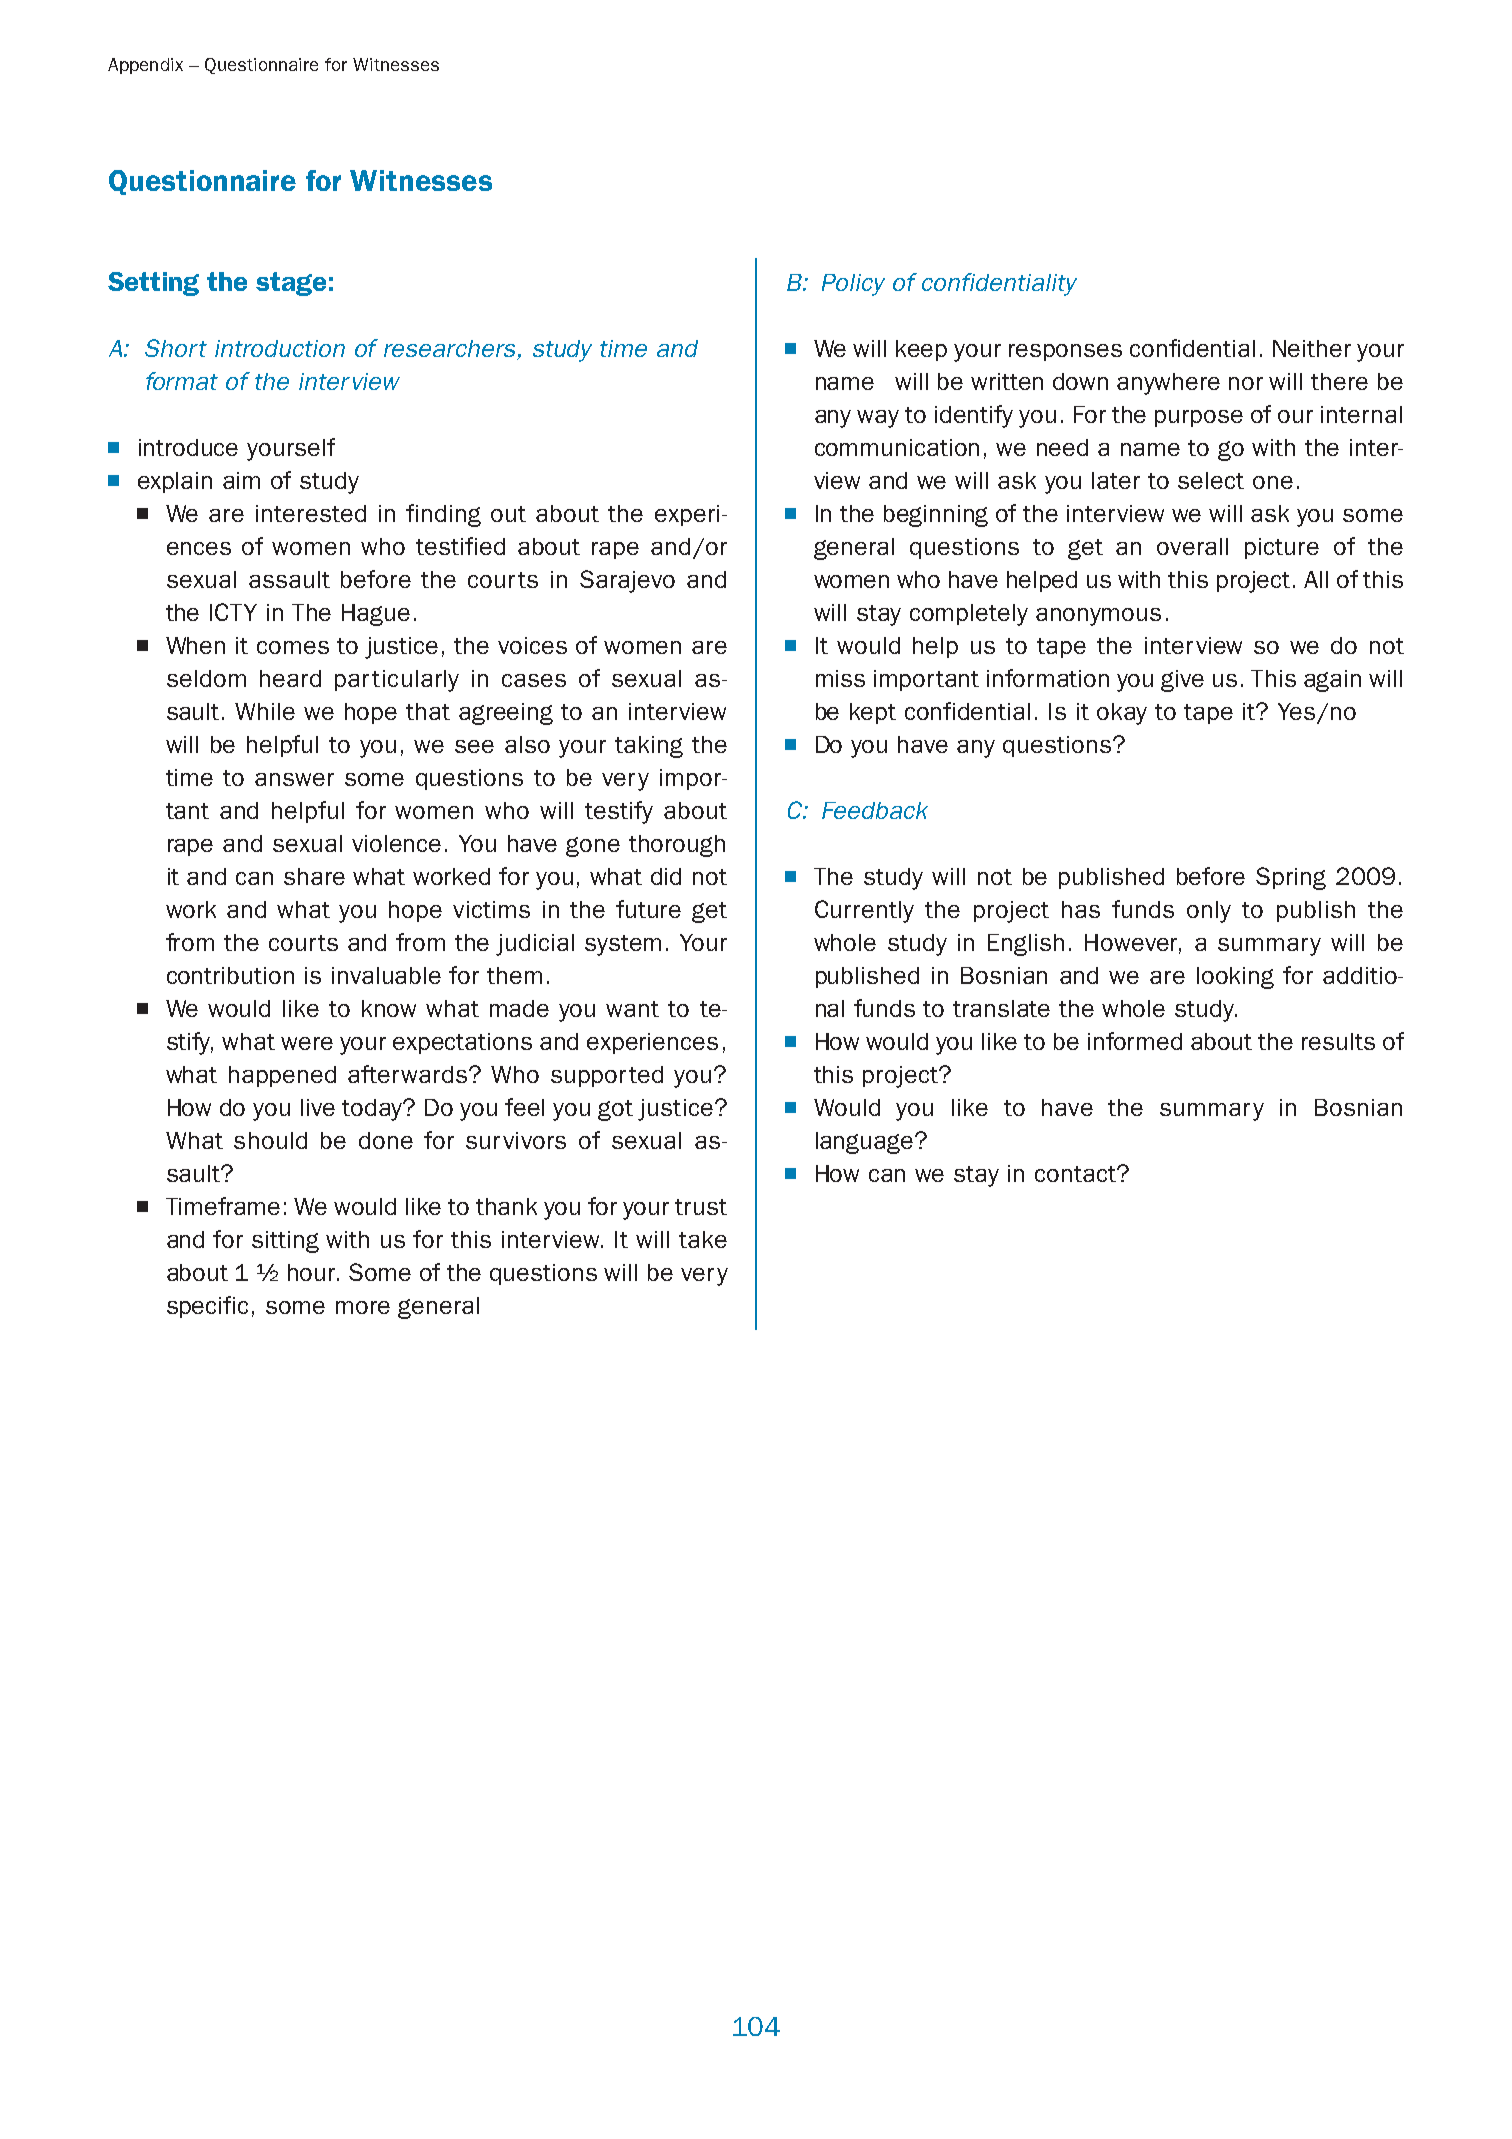 The image size is (1512, 2139). Describe the element at coordinates (897, 447) in the screenshot. I see `communication` at that location.
